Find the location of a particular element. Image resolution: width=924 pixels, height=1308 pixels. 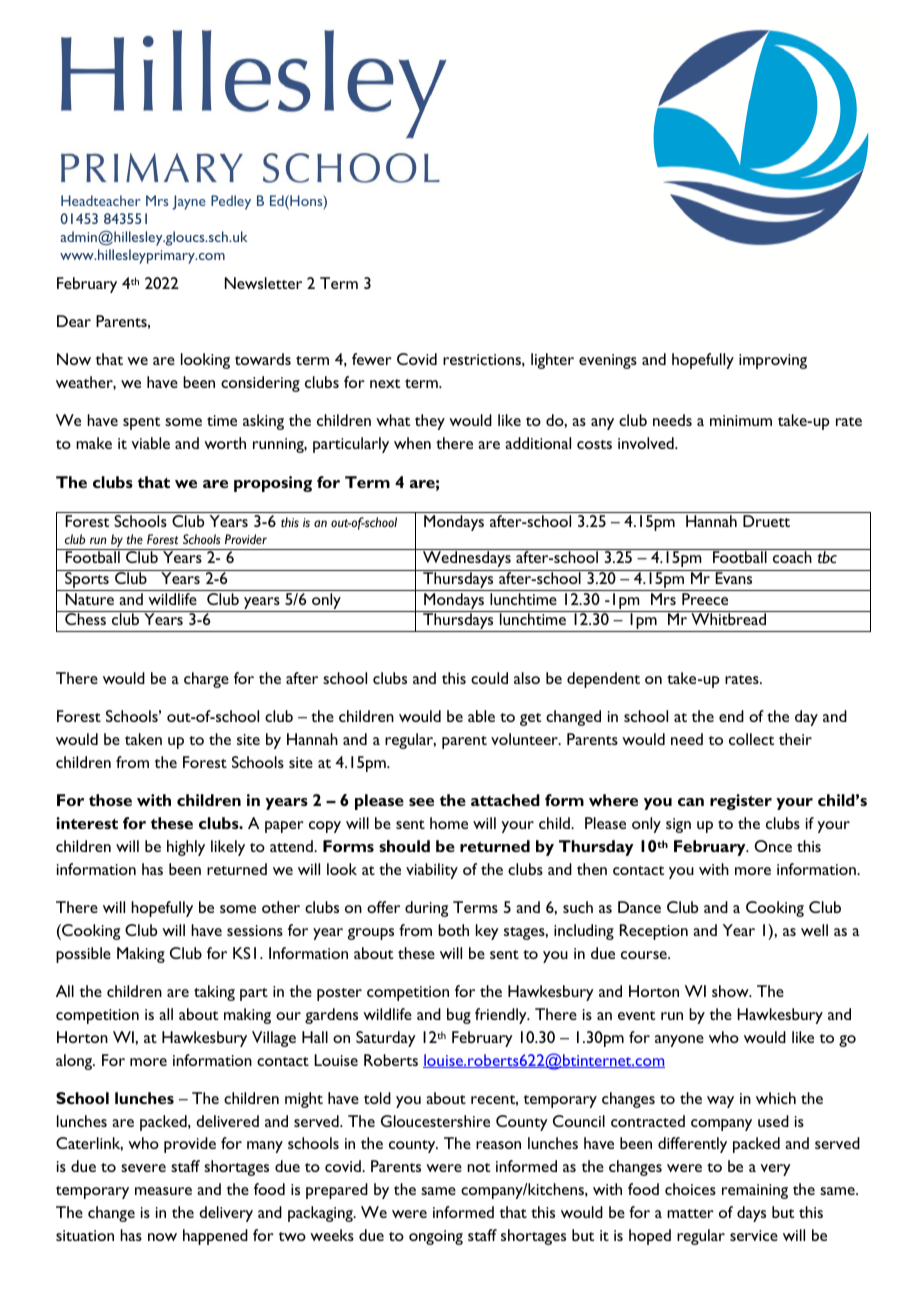

fewer is located at coordinates (372, 359).
